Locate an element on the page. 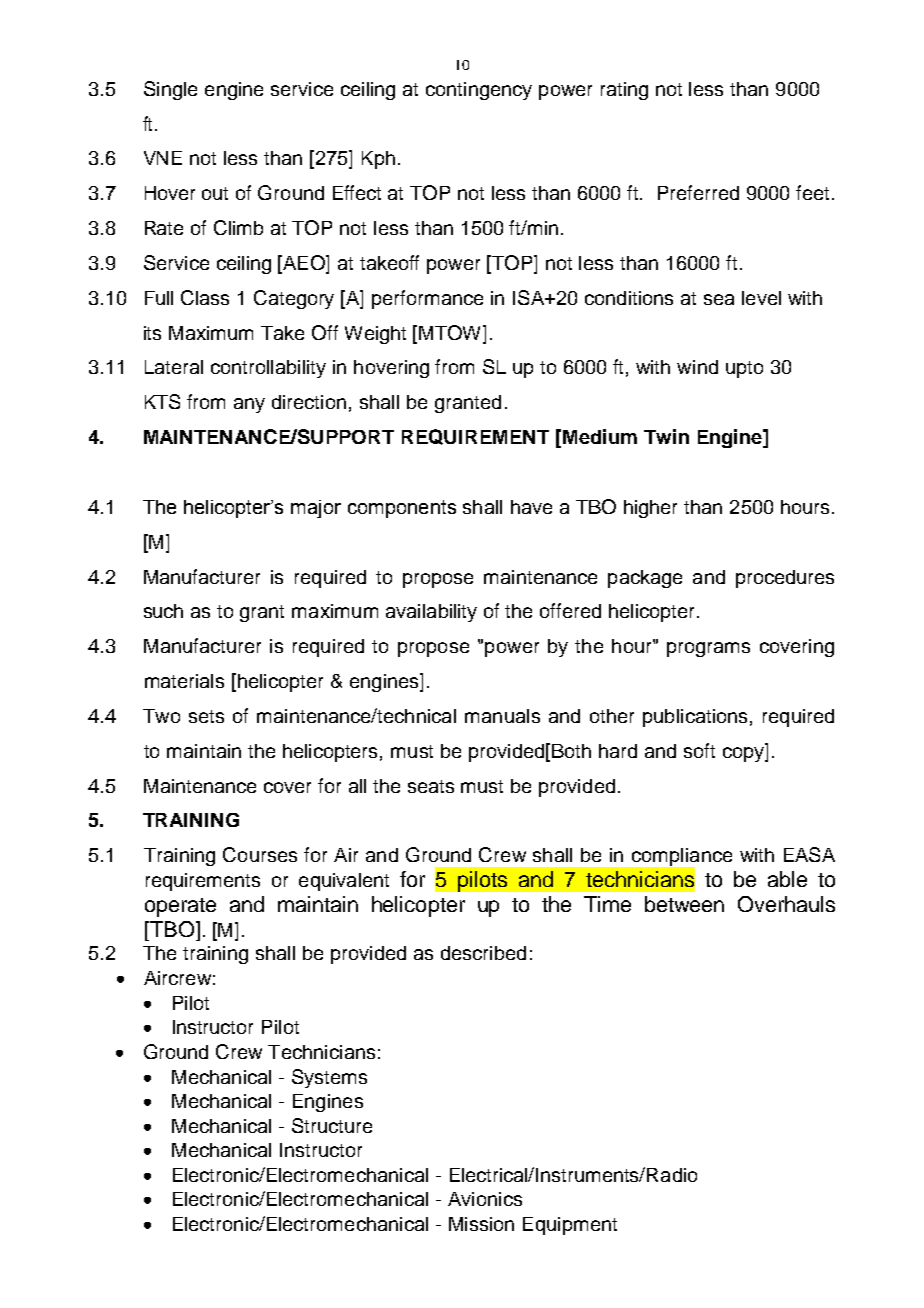  Structure is located at coordinates (332, 1125).
